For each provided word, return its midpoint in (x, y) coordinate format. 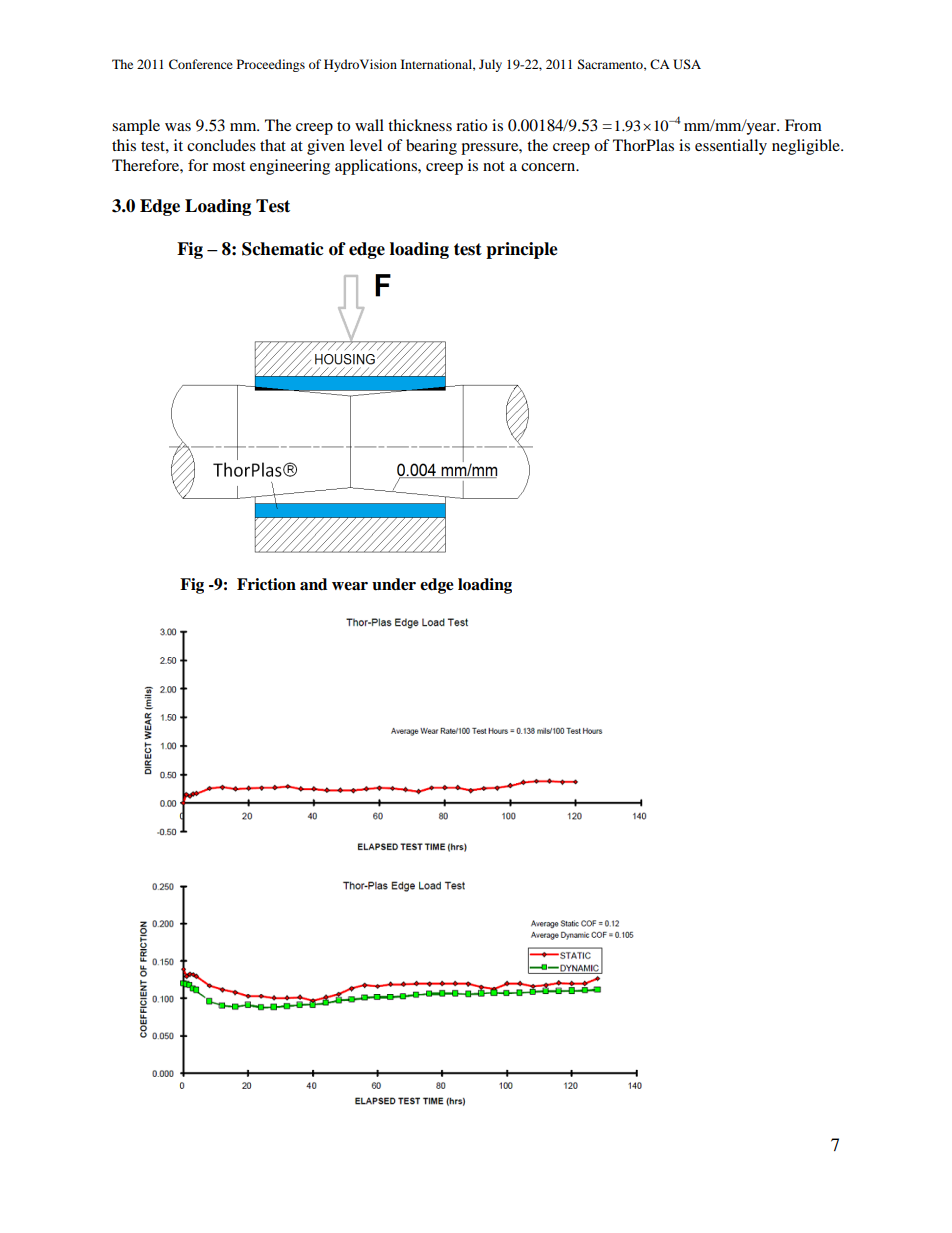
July (490, 65)
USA (687, 64)
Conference (201, 64)
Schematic (283, 249)
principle (522, 250)
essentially (731, 147)
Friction (266, 584)
